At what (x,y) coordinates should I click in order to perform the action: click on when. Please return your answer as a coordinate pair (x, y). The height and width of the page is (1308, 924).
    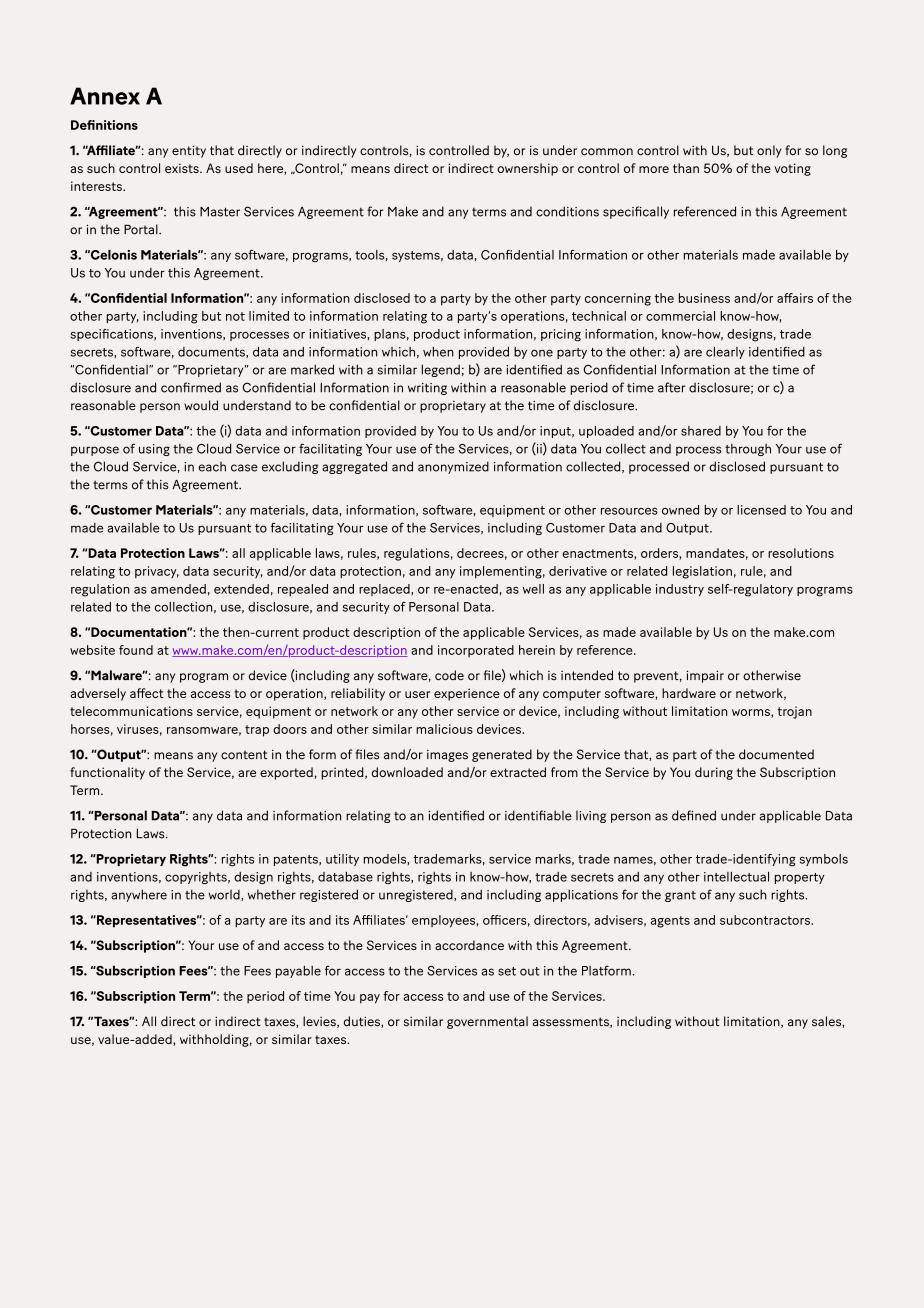
    Looking at the image, I should click on (438, 352).
